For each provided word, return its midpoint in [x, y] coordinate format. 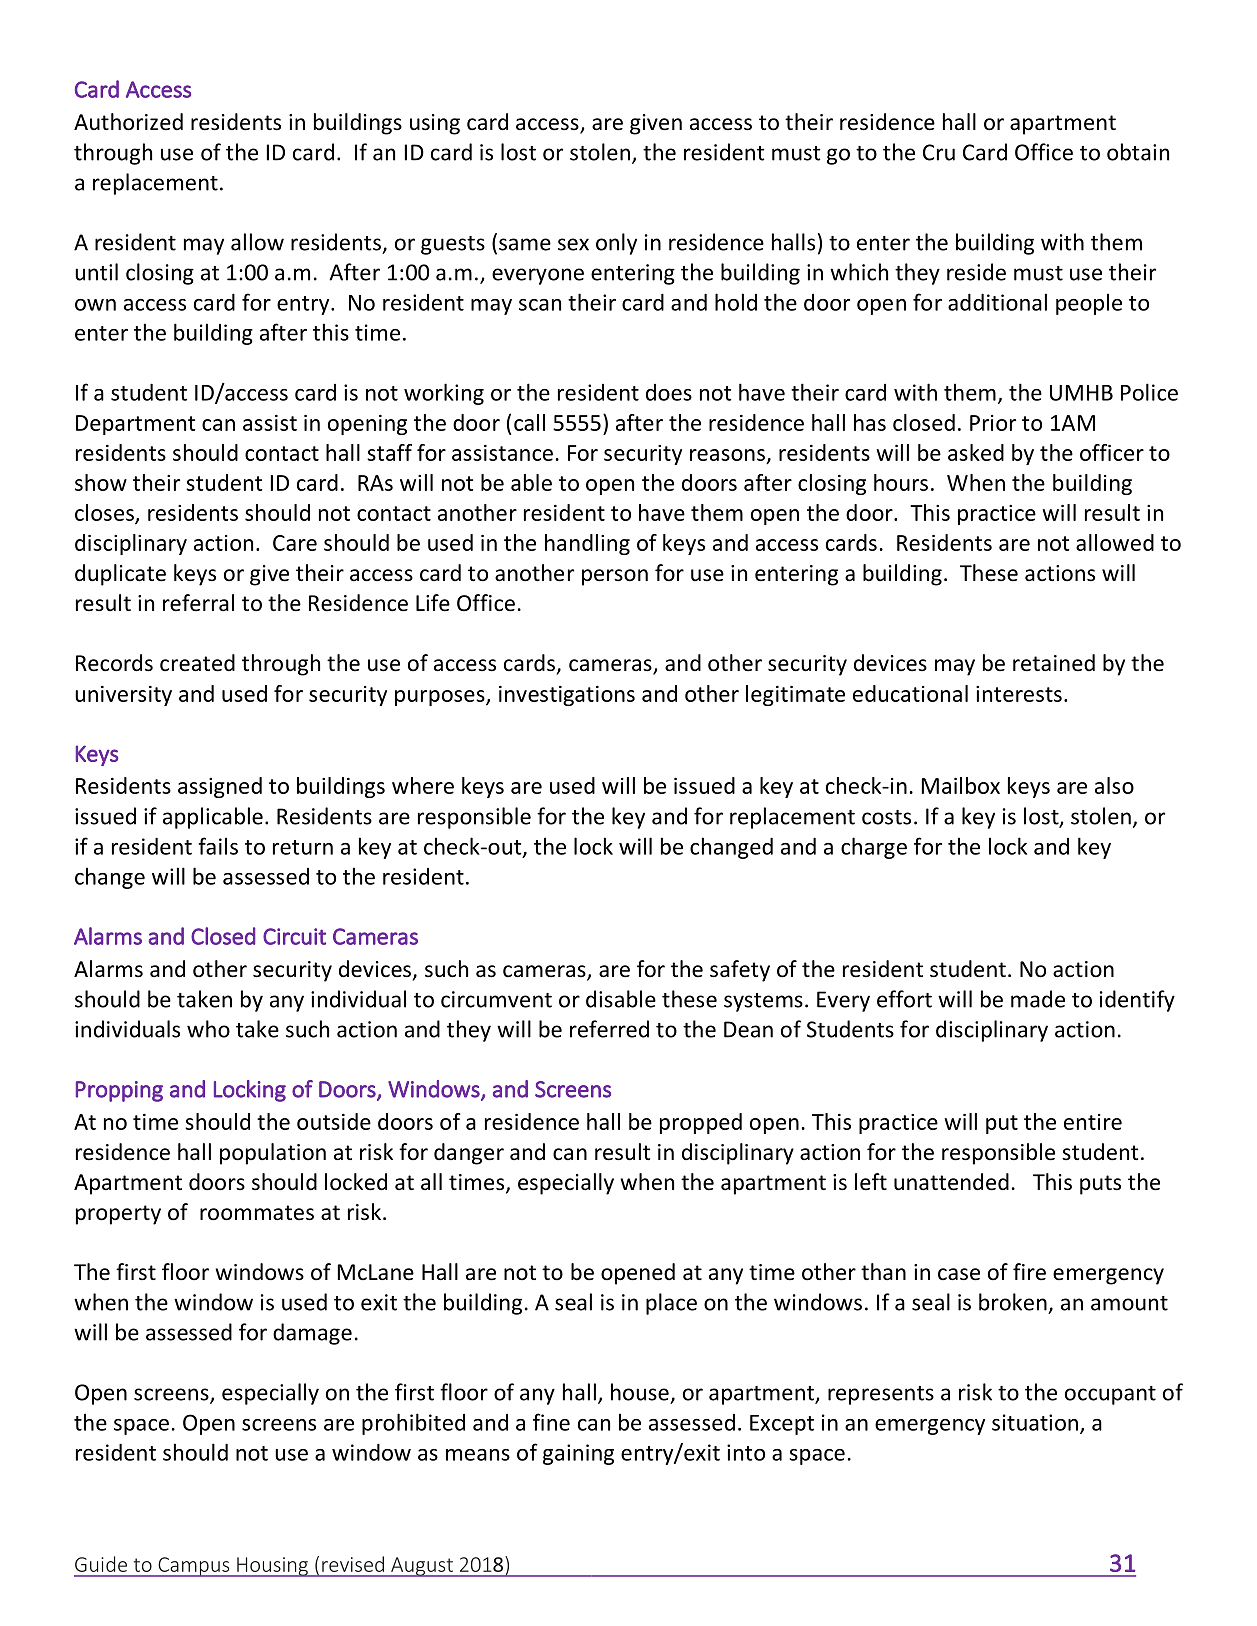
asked [976, 452]
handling [587, 544]
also [1114, 785]
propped [701, 1123]
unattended [951, 1182]
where [423, 785]
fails [218, 846]
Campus [194, 1567]
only [616, 244]
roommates [257, 1213]
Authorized [128, 122]
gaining [578, 1454]
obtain [1138, 152]
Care [295, 543]
